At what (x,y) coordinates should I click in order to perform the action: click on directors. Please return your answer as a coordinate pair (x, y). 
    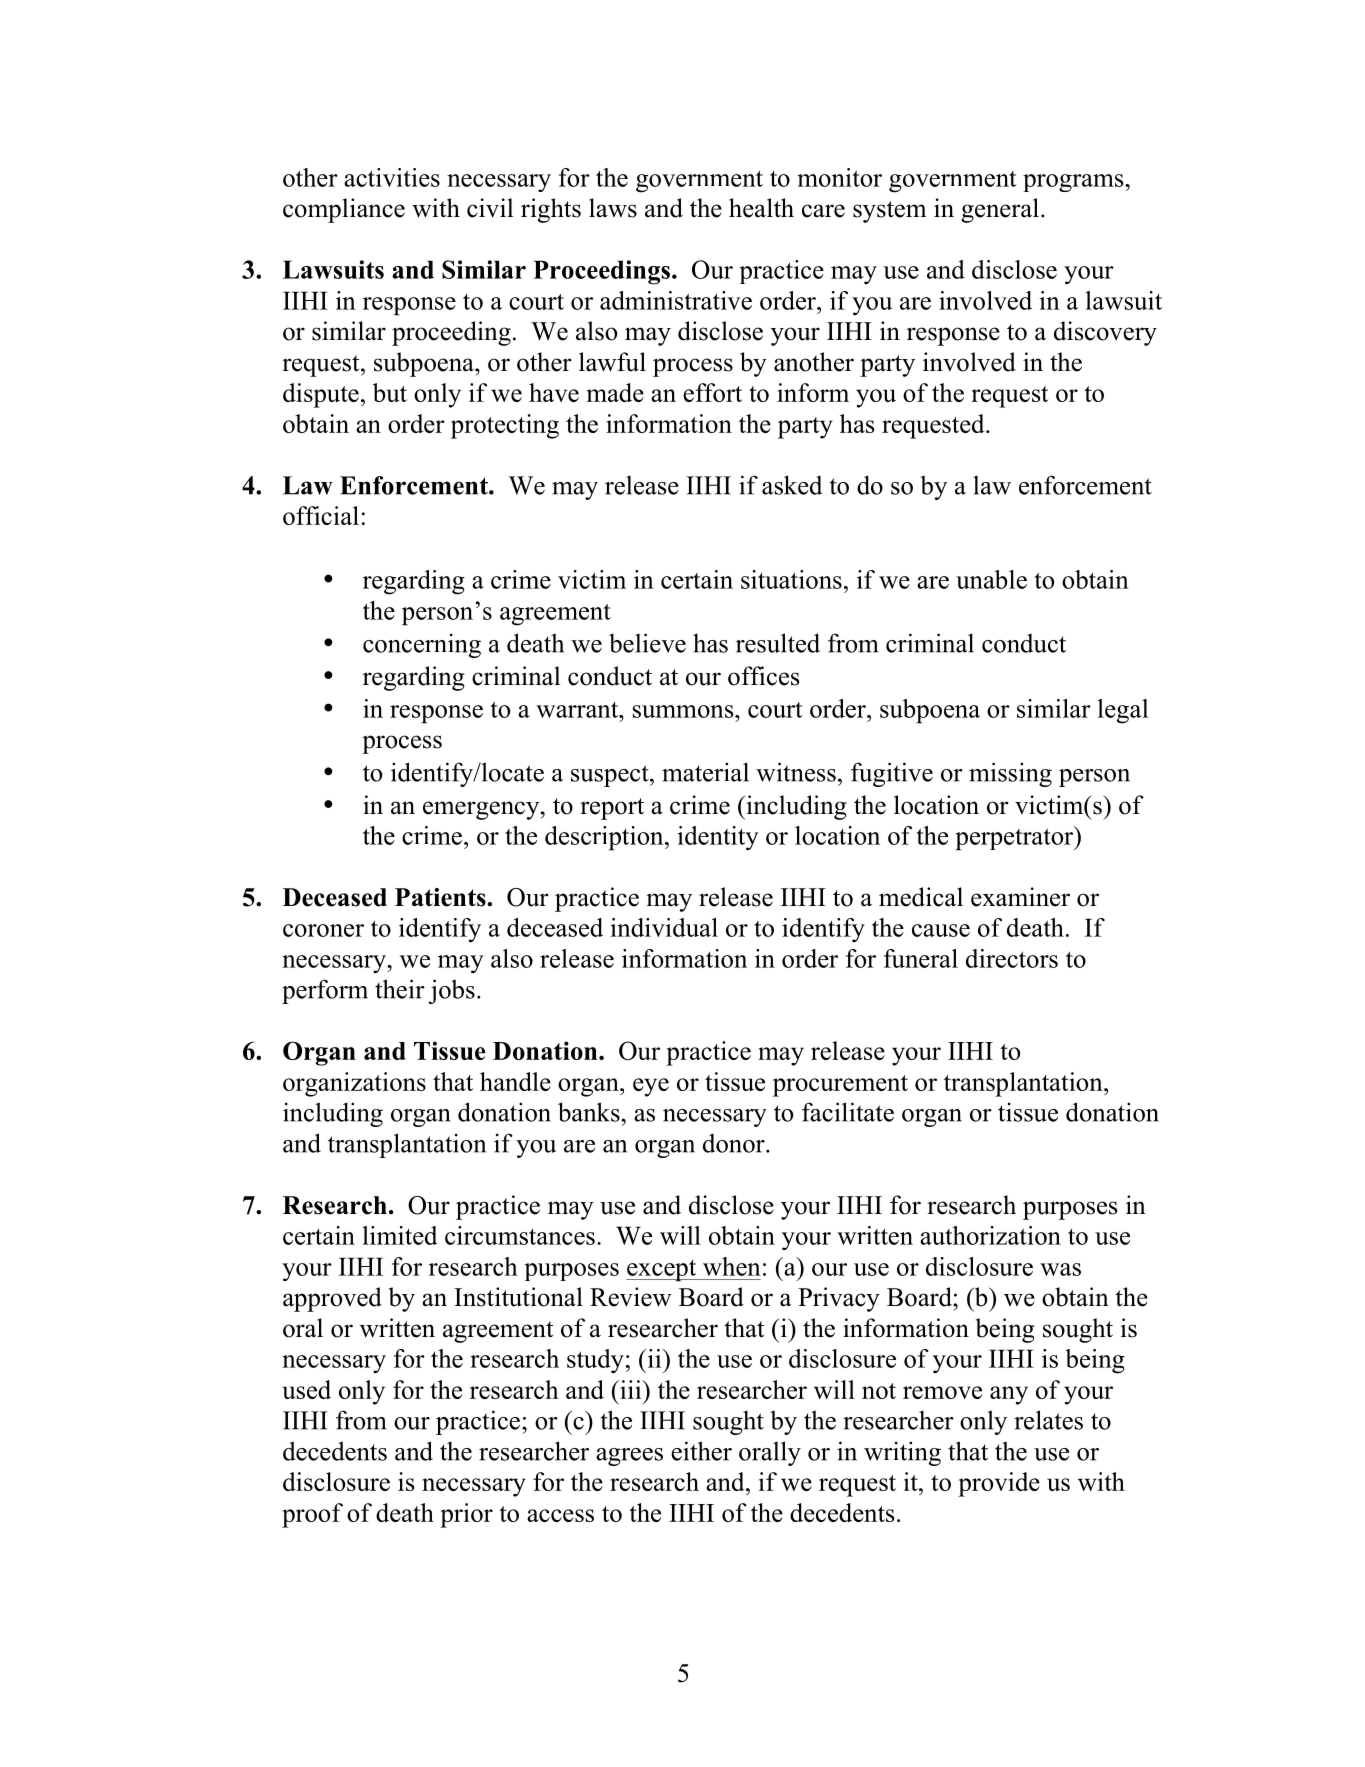
    Looking at the image, I should click on (1012, 958).
